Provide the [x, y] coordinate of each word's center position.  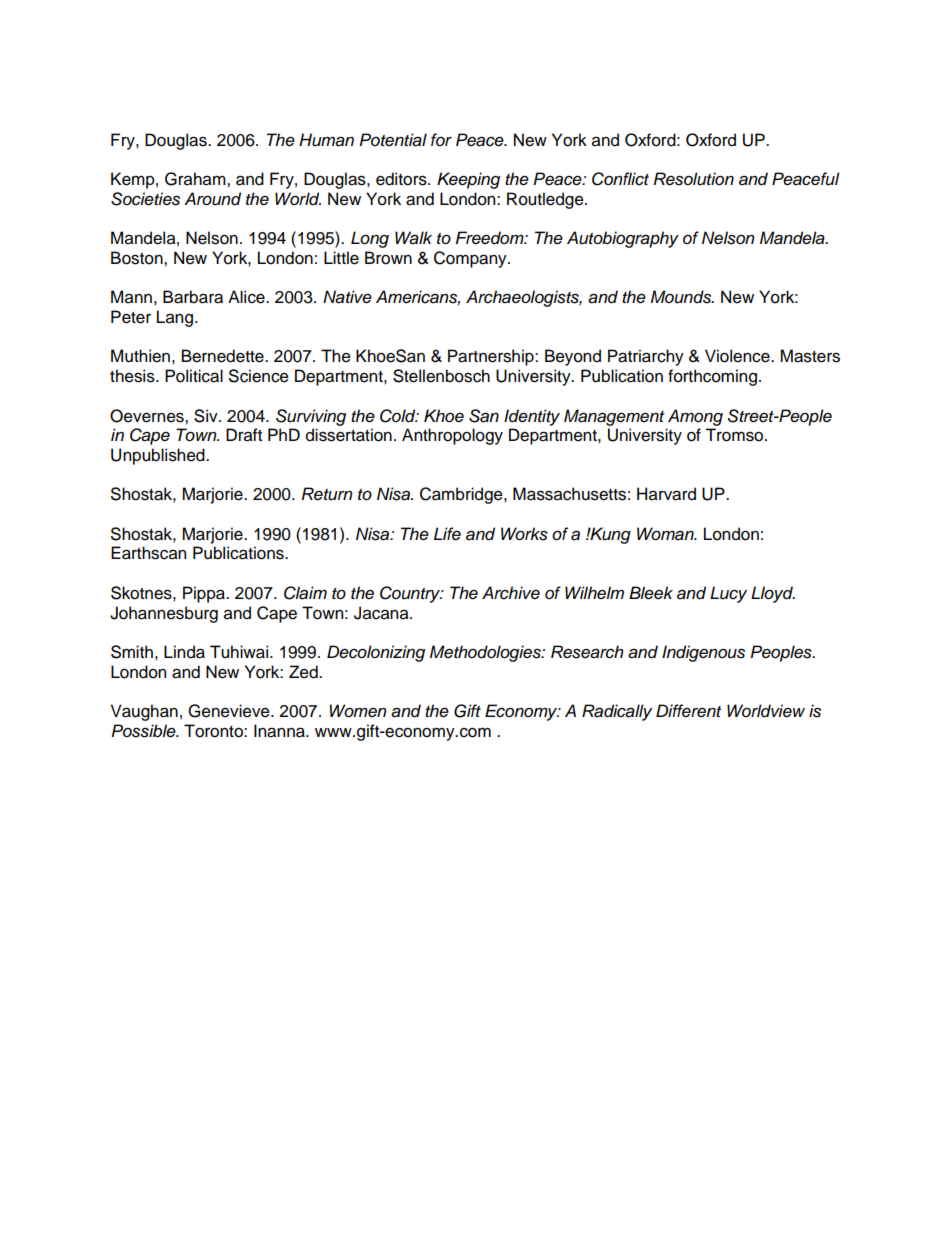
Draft [244, 435]
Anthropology [452, 436]
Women [358, 711]
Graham [196, 179]
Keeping [468, 180]
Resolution [694, 179]
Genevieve [230, 711]
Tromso [735, 435]
